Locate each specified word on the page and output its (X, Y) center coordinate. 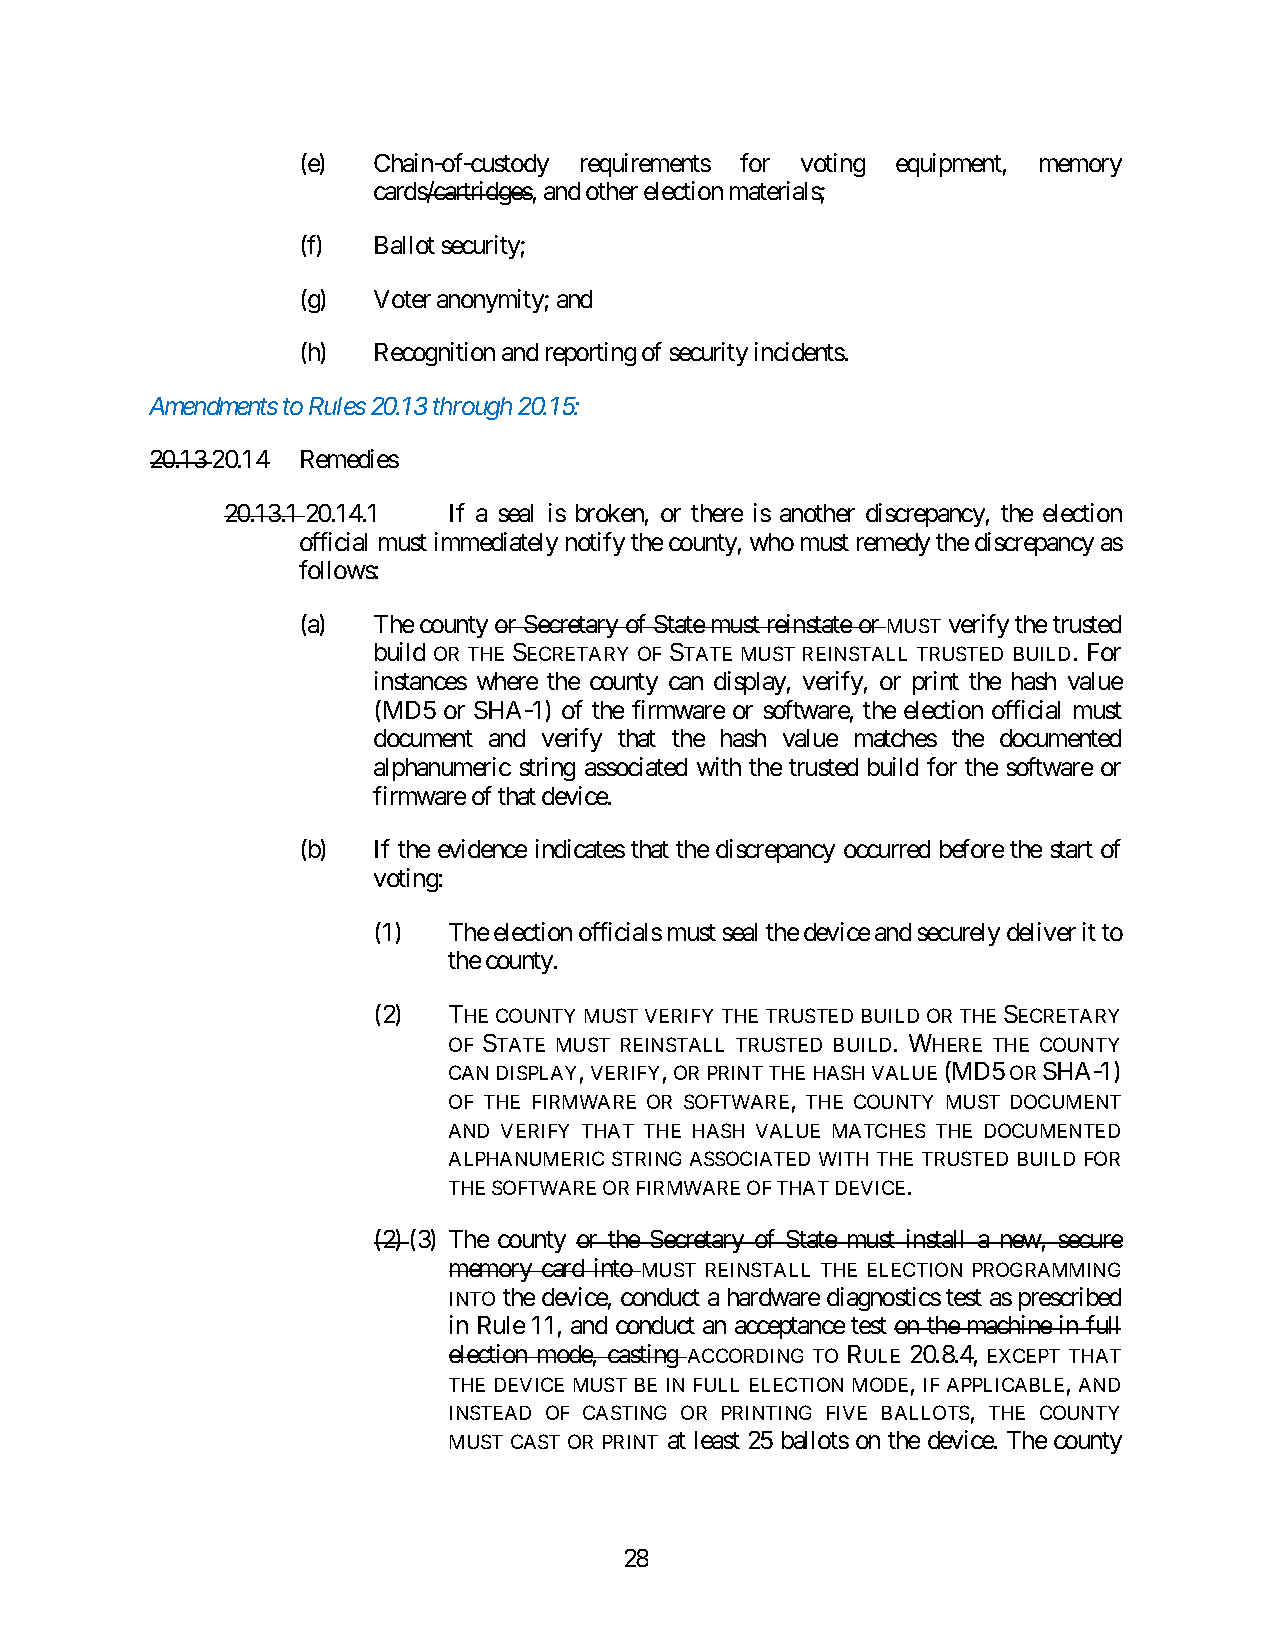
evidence (482, 848)
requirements (646, 165)
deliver (1041, 931)
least (717, 1440)
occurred (887, 849)
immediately (496, 544)
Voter (402, 299)
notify (595, 544)
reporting (591, 354)
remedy (893, 544)
